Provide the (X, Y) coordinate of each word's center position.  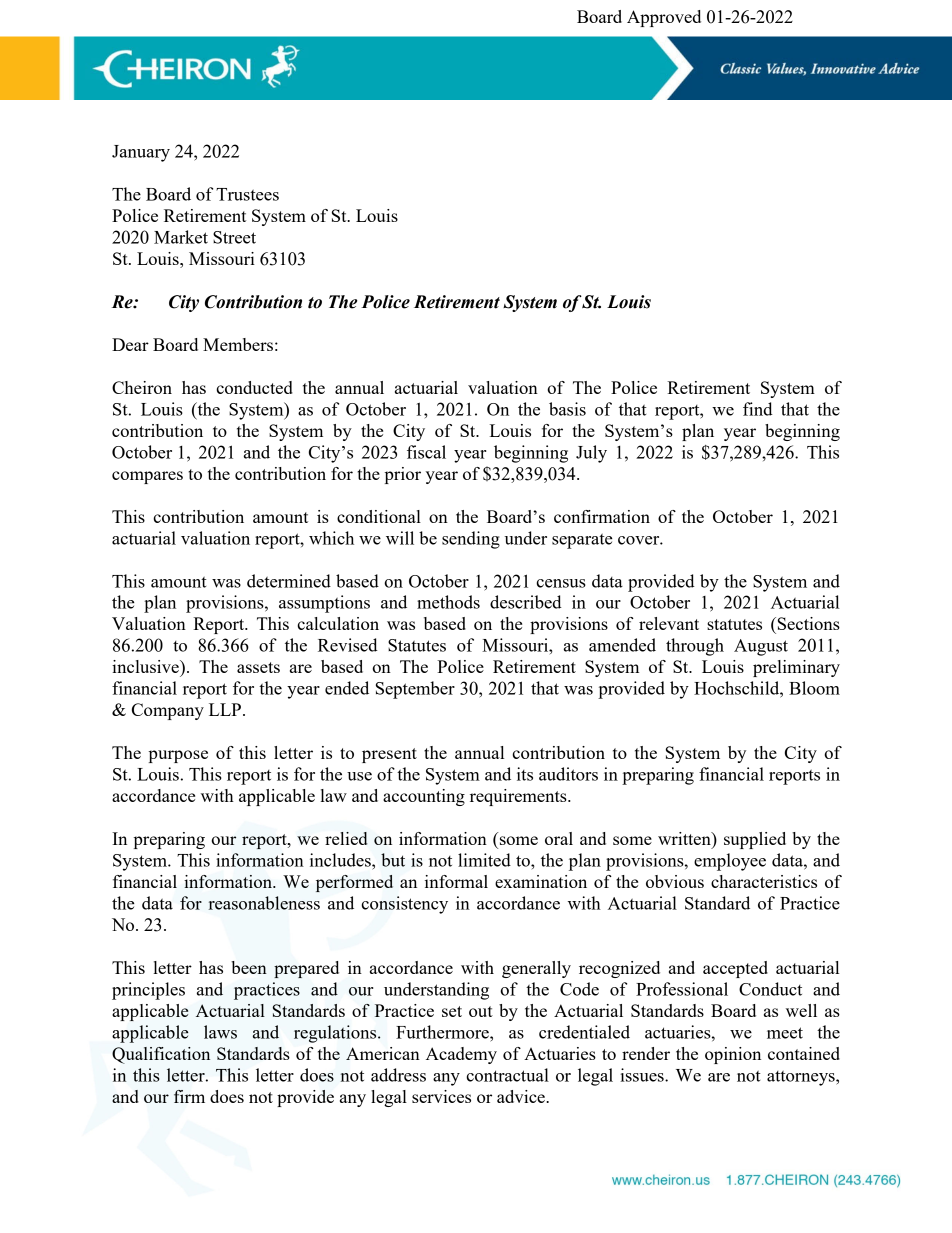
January (141, 153)
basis (567, 409)
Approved (664, 18)
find (758, 409)
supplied (755, 840)
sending (471, 540)
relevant (669, 623)
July (591, 454)
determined (289, 581)
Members (238, 344)
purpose (178, 756)
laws (220, 1032)
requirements (519, 797)
